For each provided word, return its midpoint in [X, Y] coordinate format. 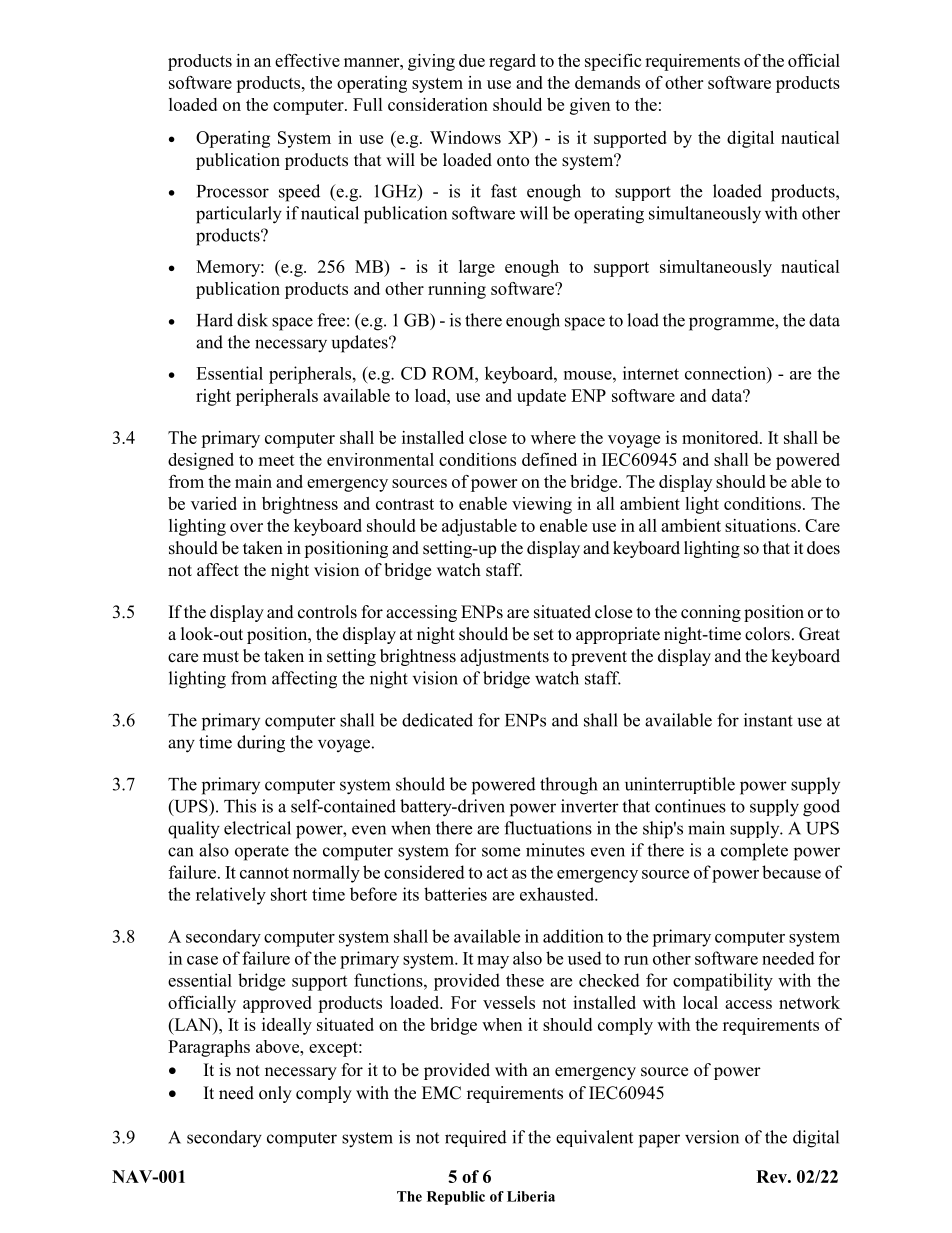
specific [613, 62]
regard [512, 62]
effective [307, 60]
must [221, 657]
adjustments [504, 657]
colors [767, 634]
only [275, 1094]
